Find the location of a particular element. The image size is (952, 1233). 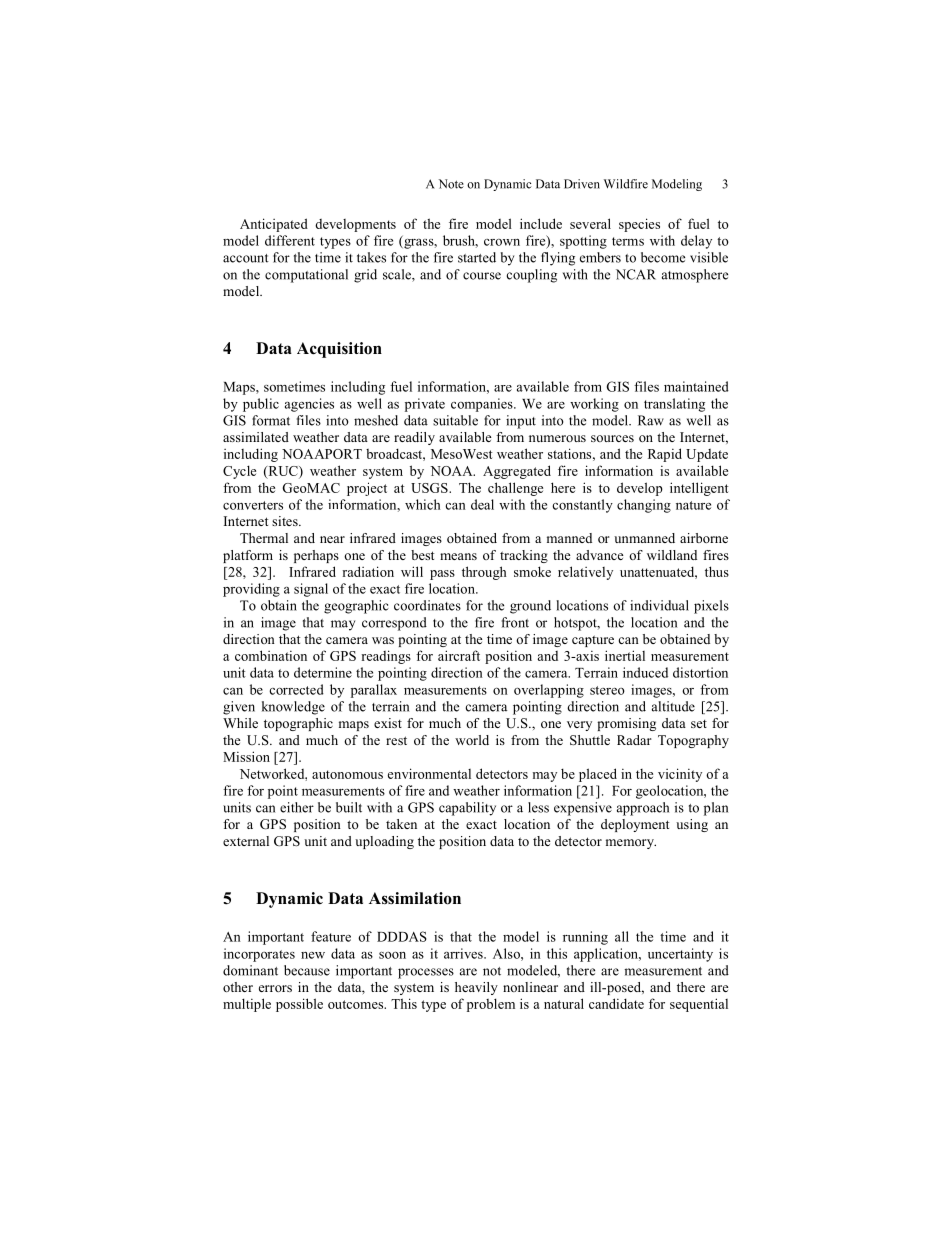

heavily is located at coordinates (476, 988).
